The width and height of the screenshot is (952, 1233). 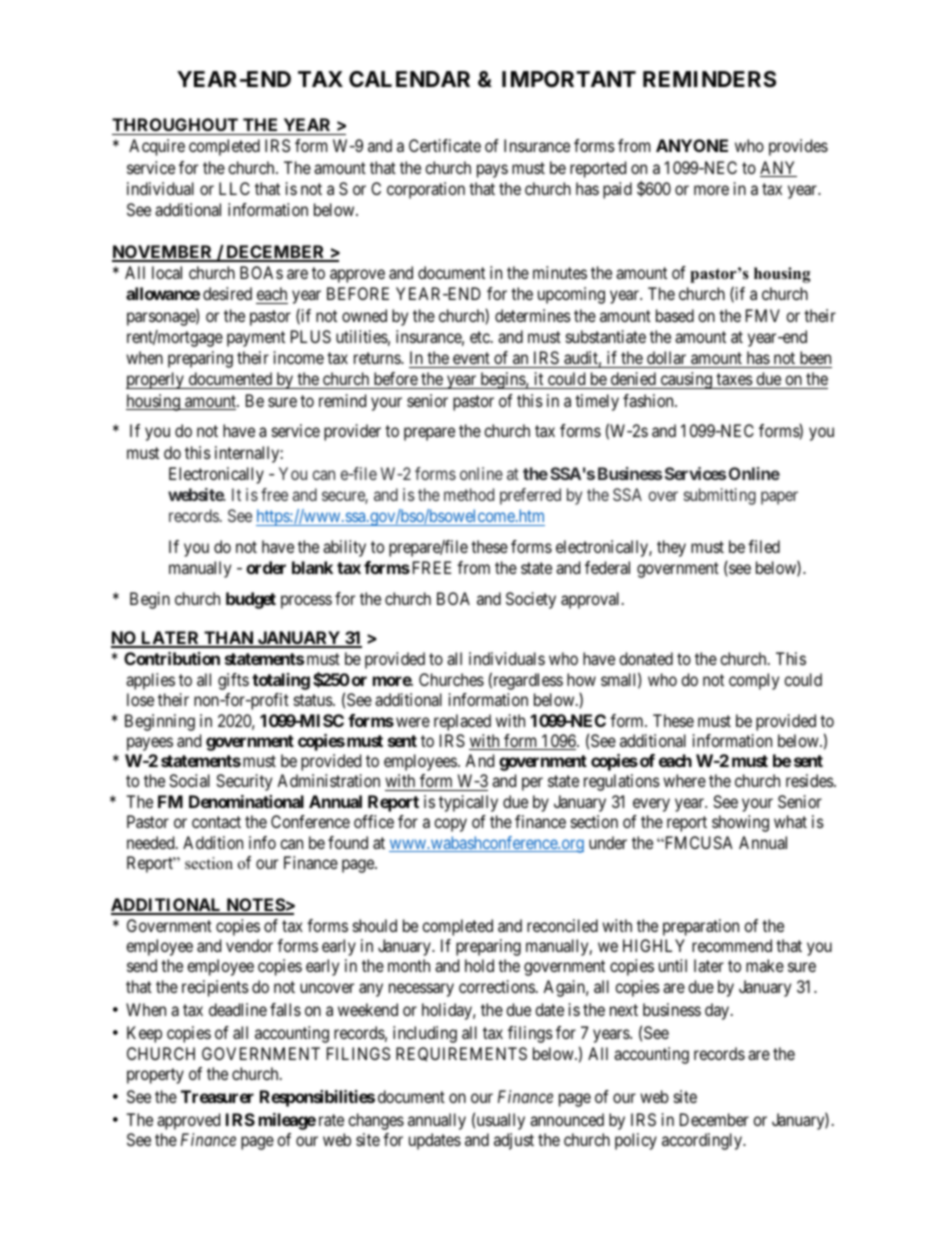 I want to click on Certificate, so click(x=445, y=145).
